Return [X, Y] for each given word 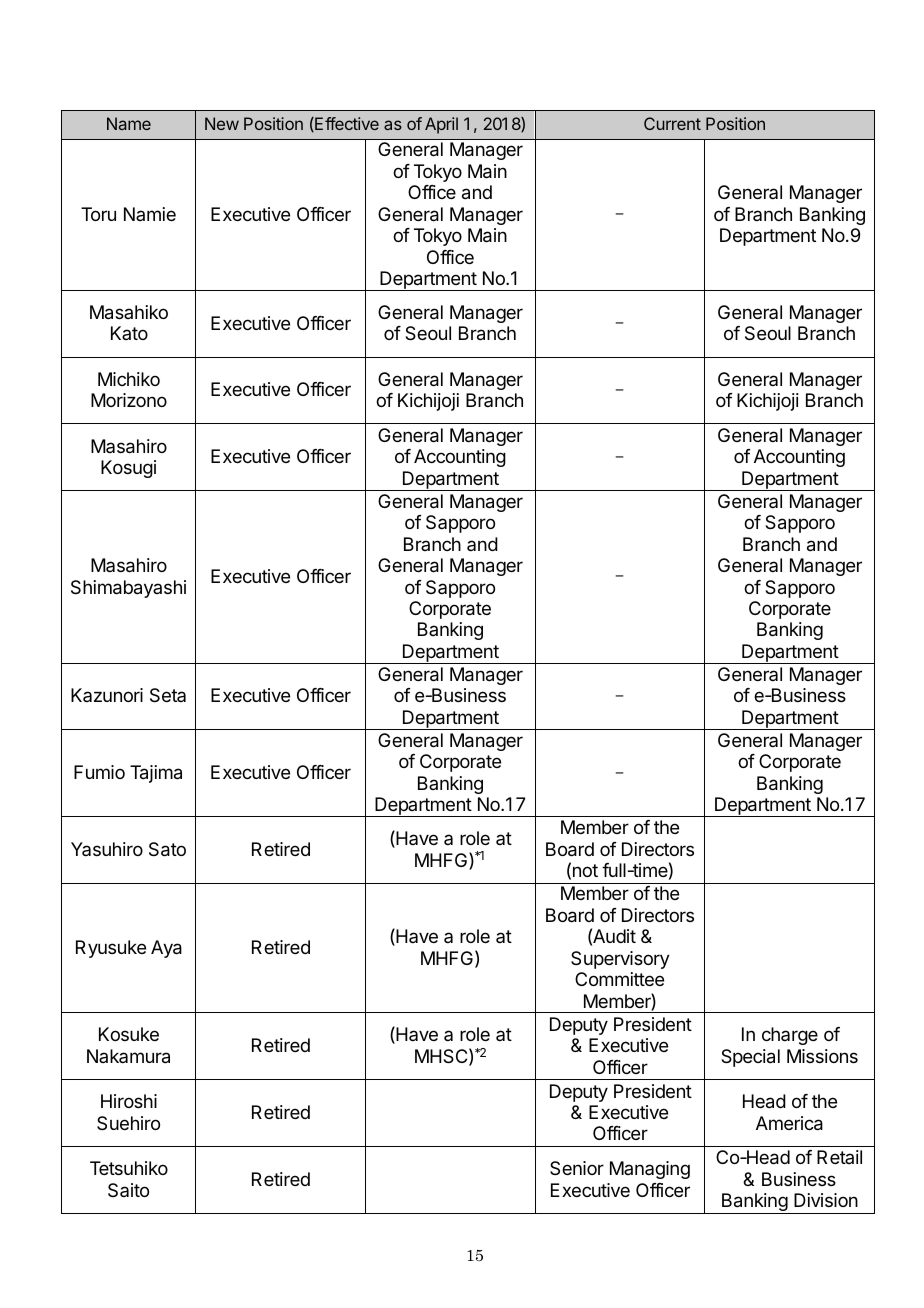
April [441, 125]
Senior [577, 1168]
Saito [128, 1190]
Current [672, 123]
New [222, 123]
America [789, 1123]
